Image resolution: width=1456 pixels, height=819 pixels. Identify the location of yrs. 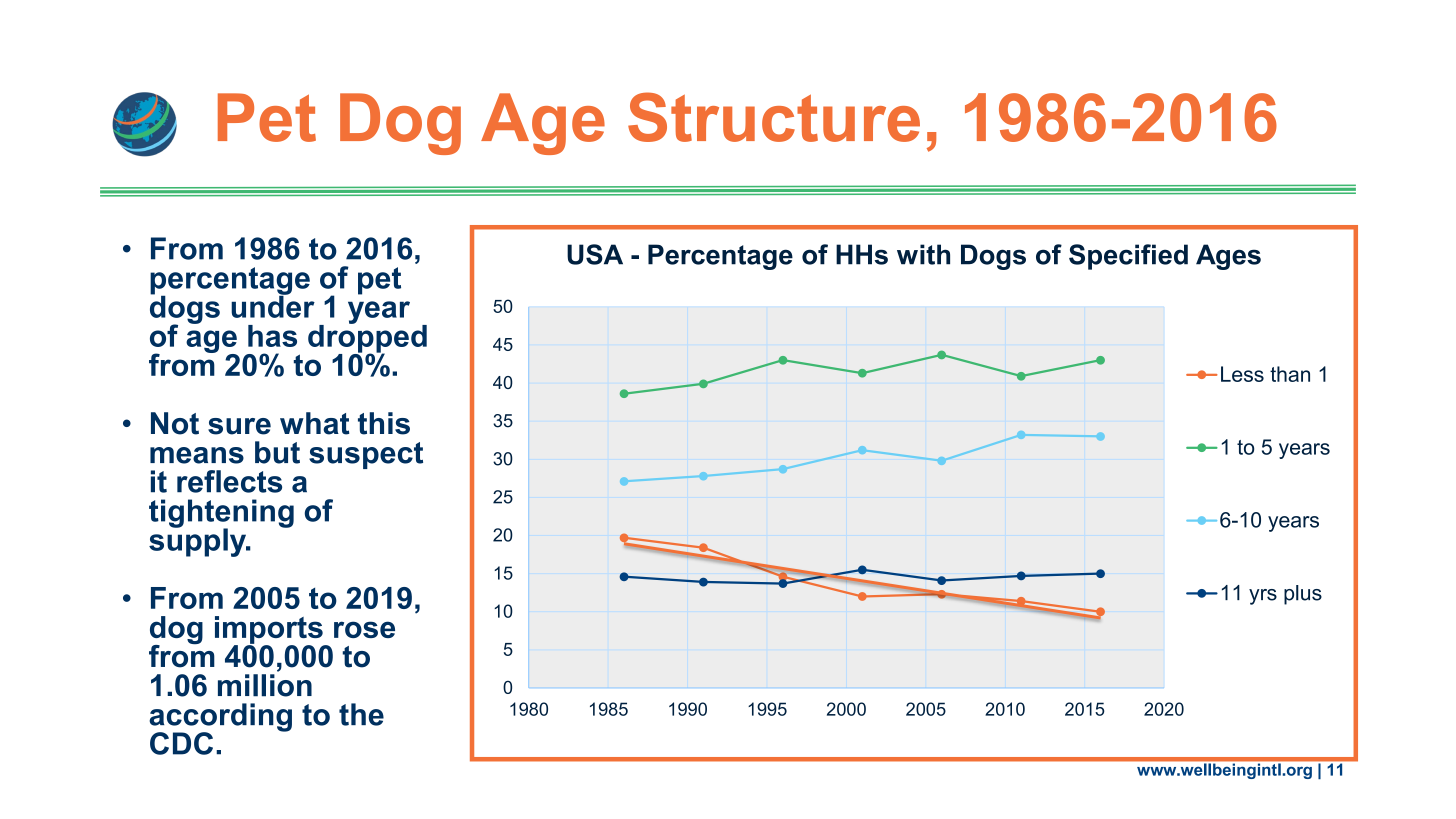
(1263, 597).
